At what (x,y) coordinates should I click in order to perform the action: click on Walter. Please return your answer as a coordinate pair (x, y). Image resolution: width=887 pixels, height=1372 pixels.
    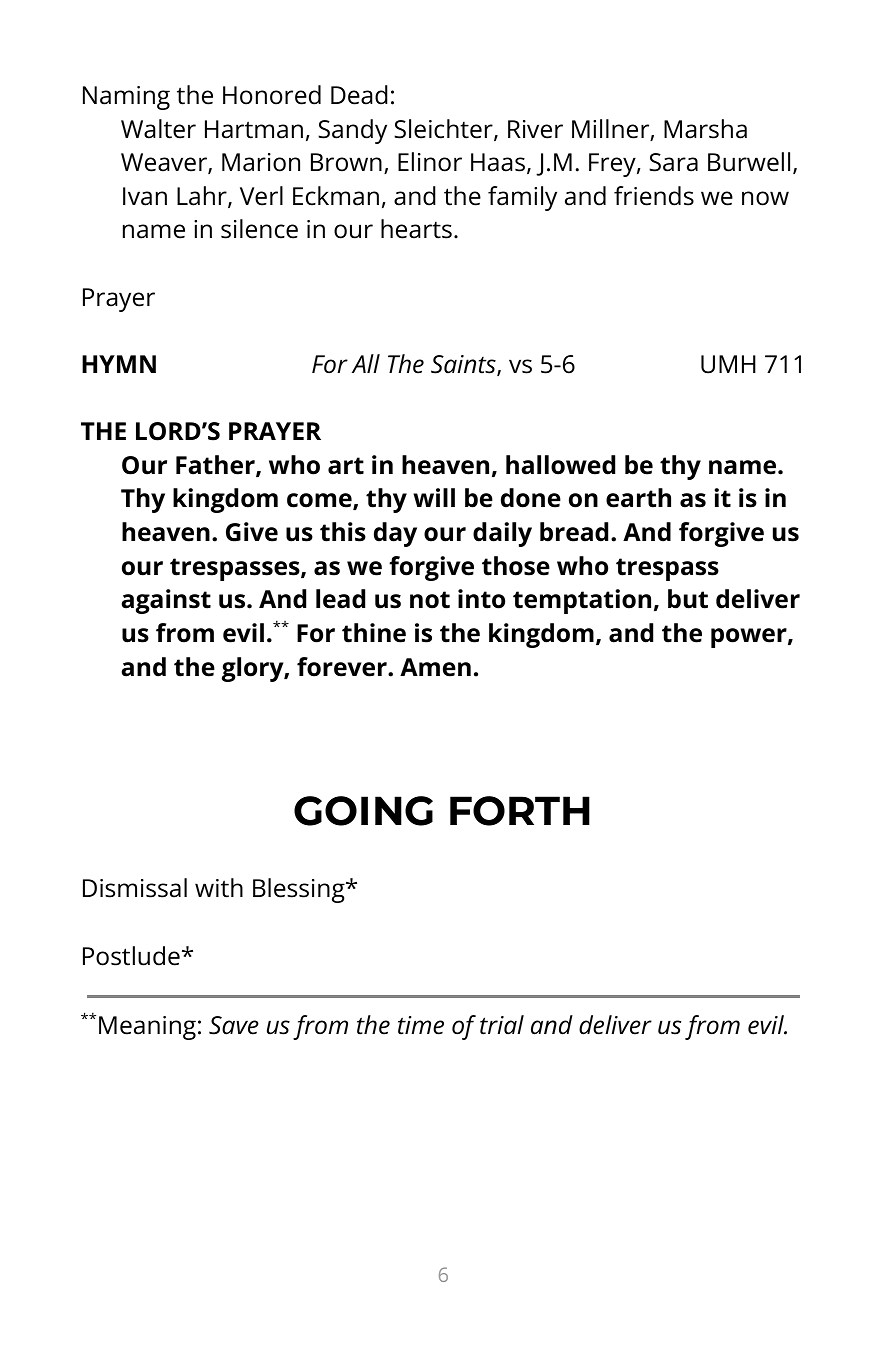
    Looking at the image, I should click on (158, 129).
